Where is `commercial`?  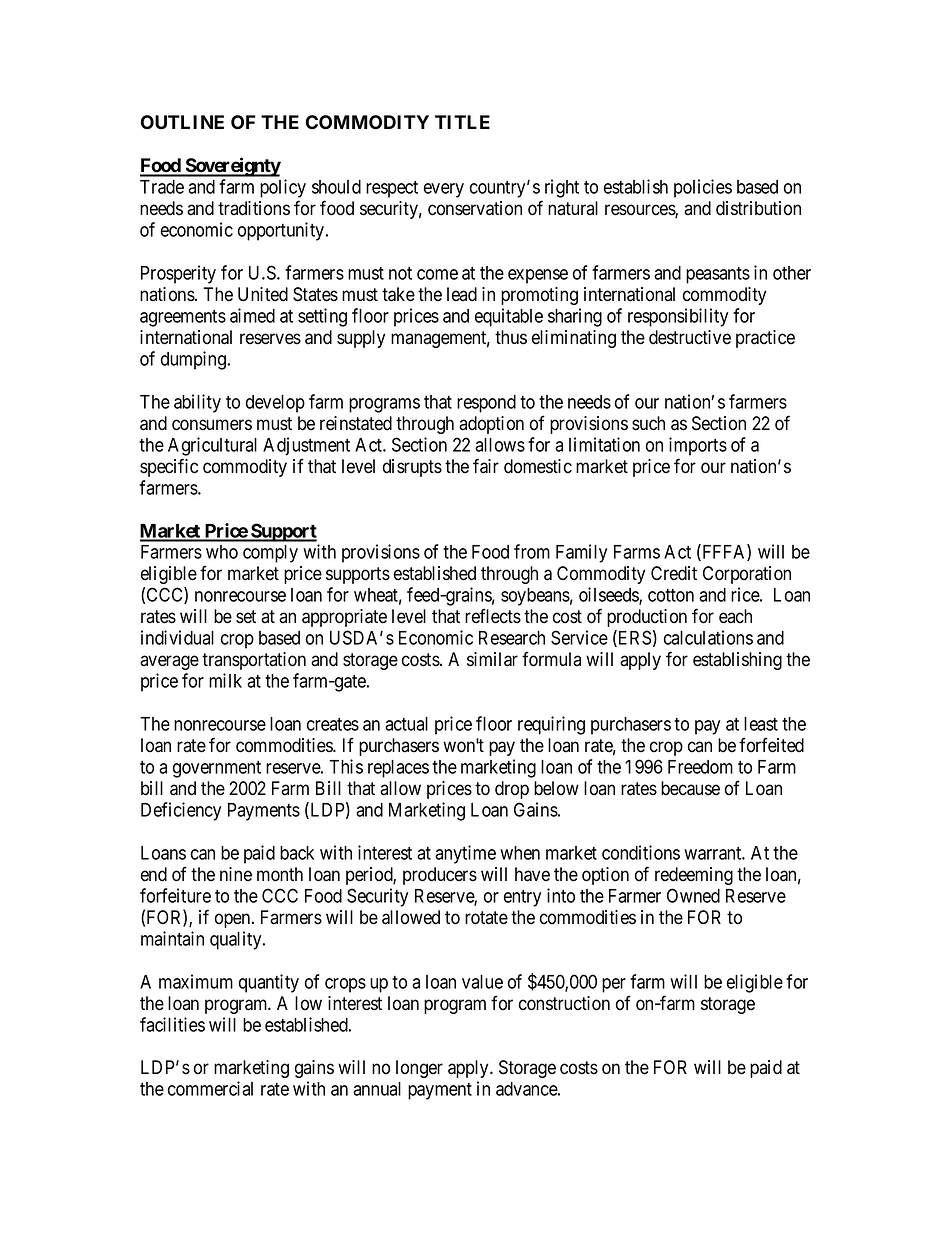 commercial is located at coordinates (210, 1088).
